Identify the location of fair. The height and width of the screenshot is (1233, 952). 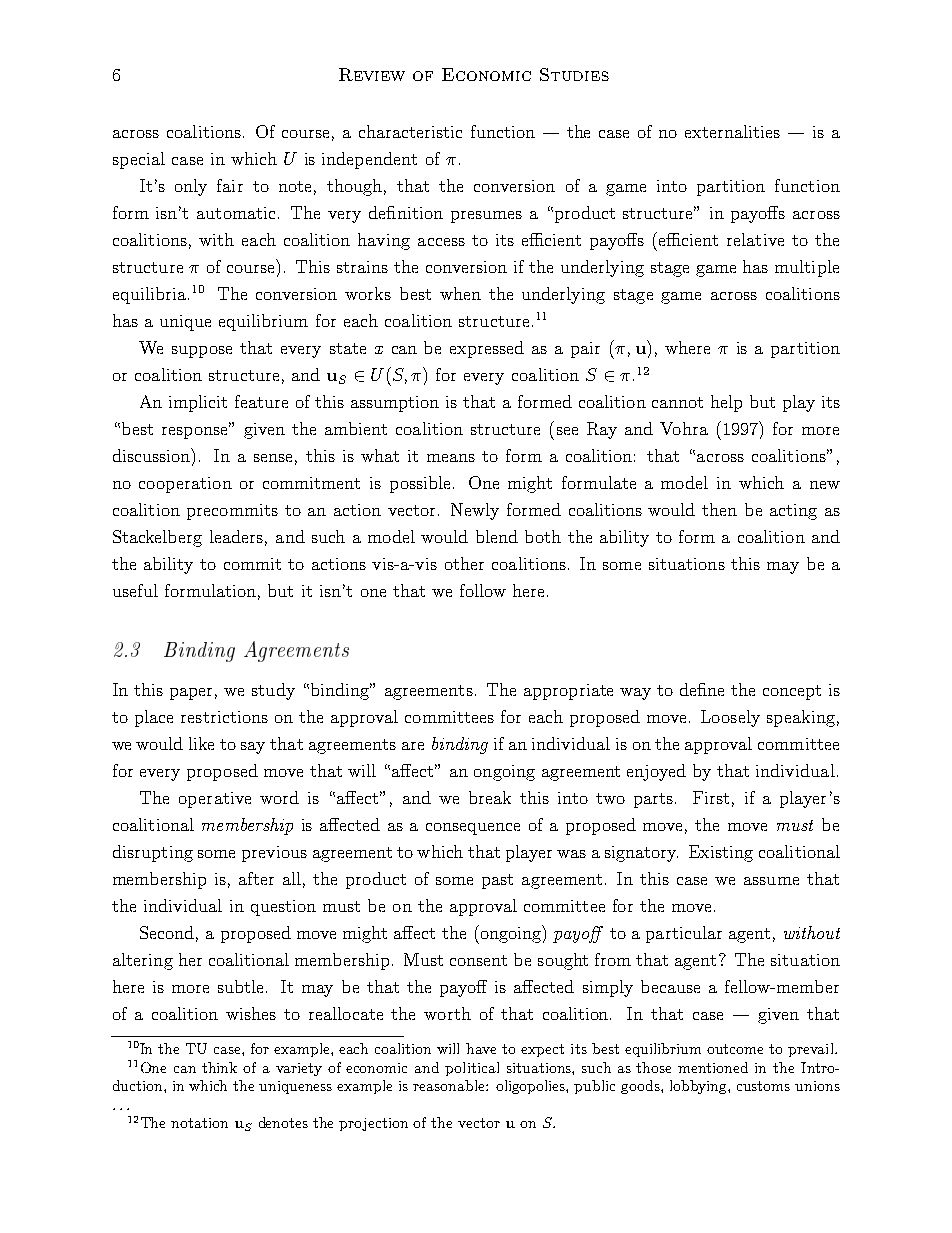
(230, 185).
